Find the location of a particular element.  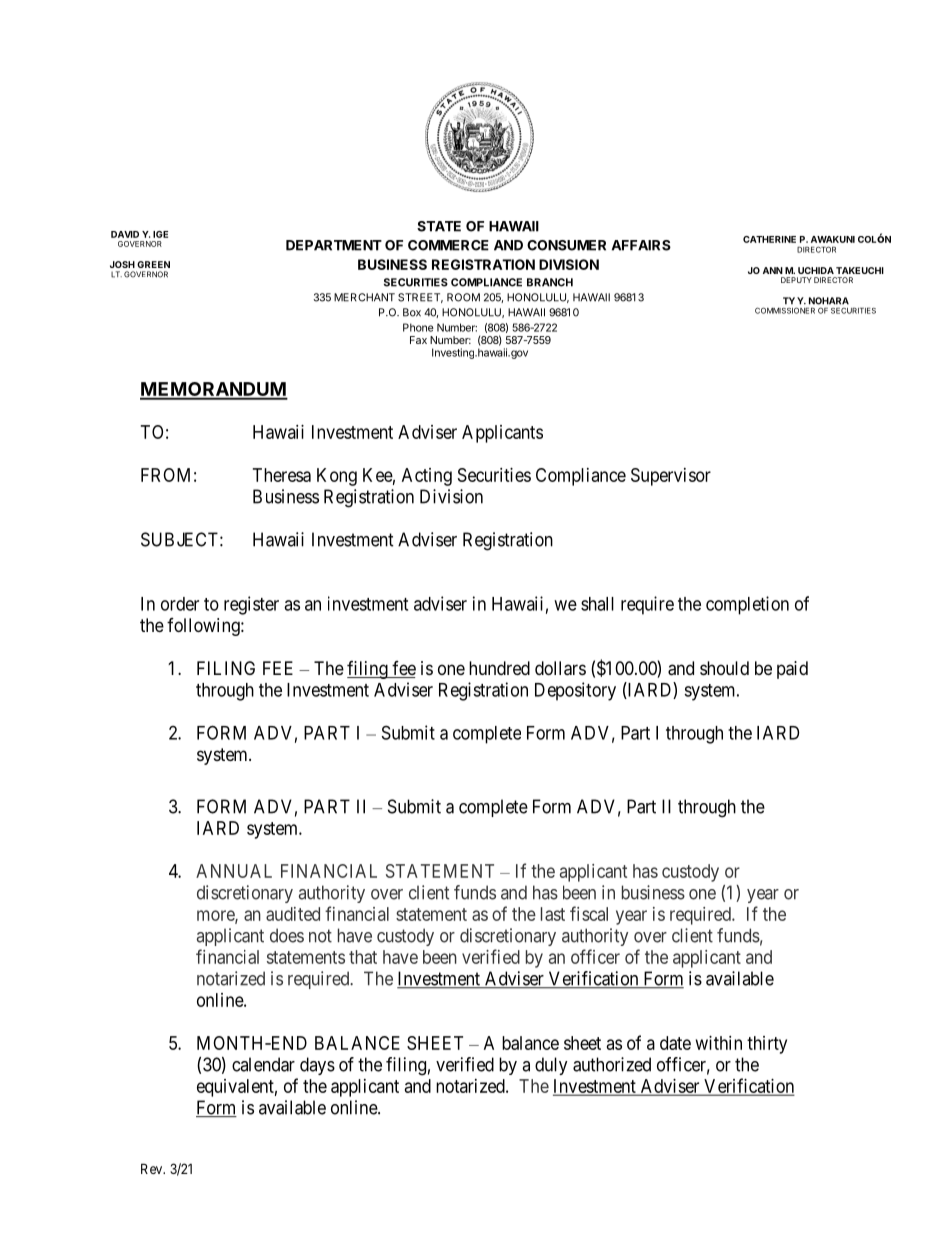

CATHERINE is located at coordinates (769, 239).
